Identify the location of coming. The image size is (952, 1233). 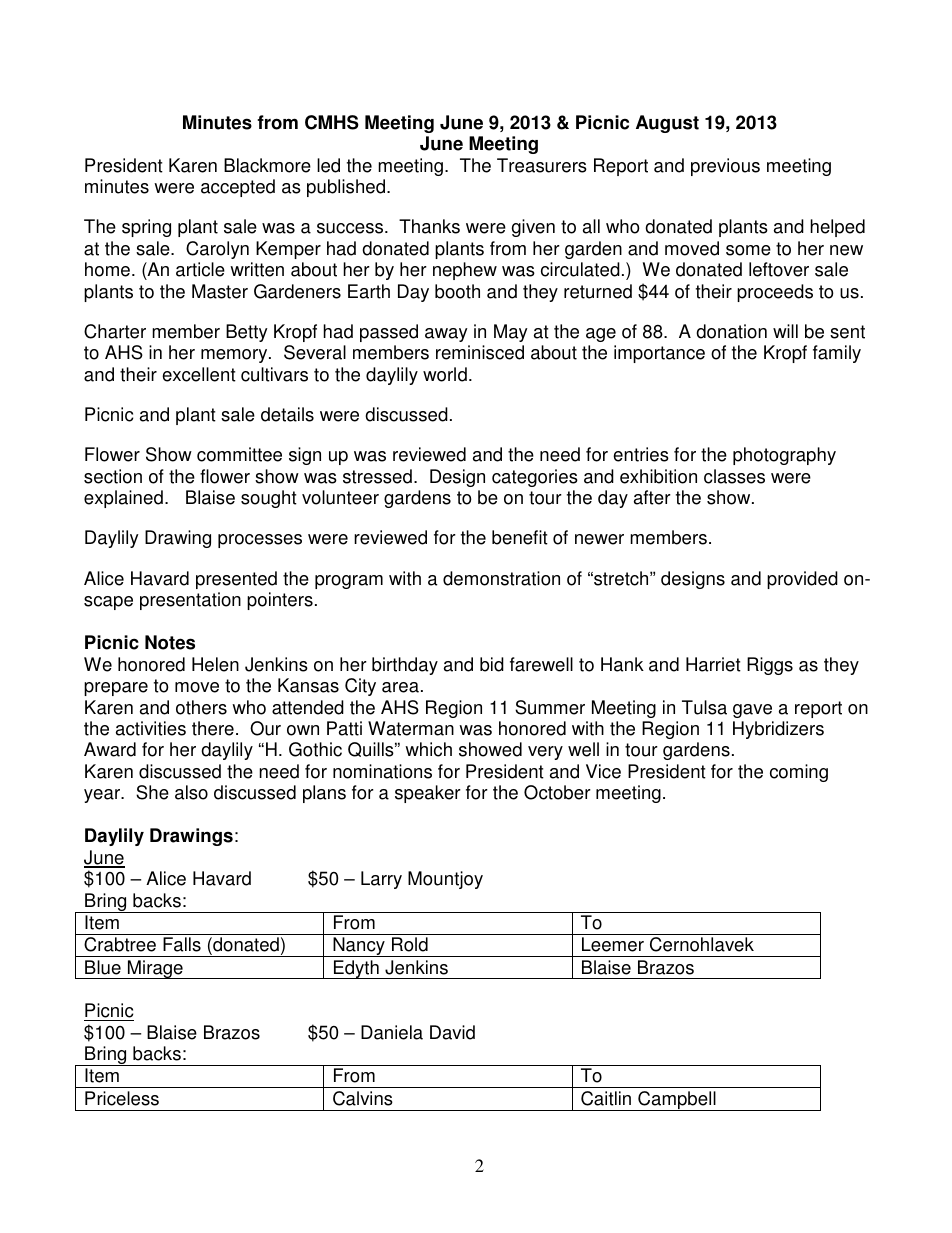
(799, 773).
